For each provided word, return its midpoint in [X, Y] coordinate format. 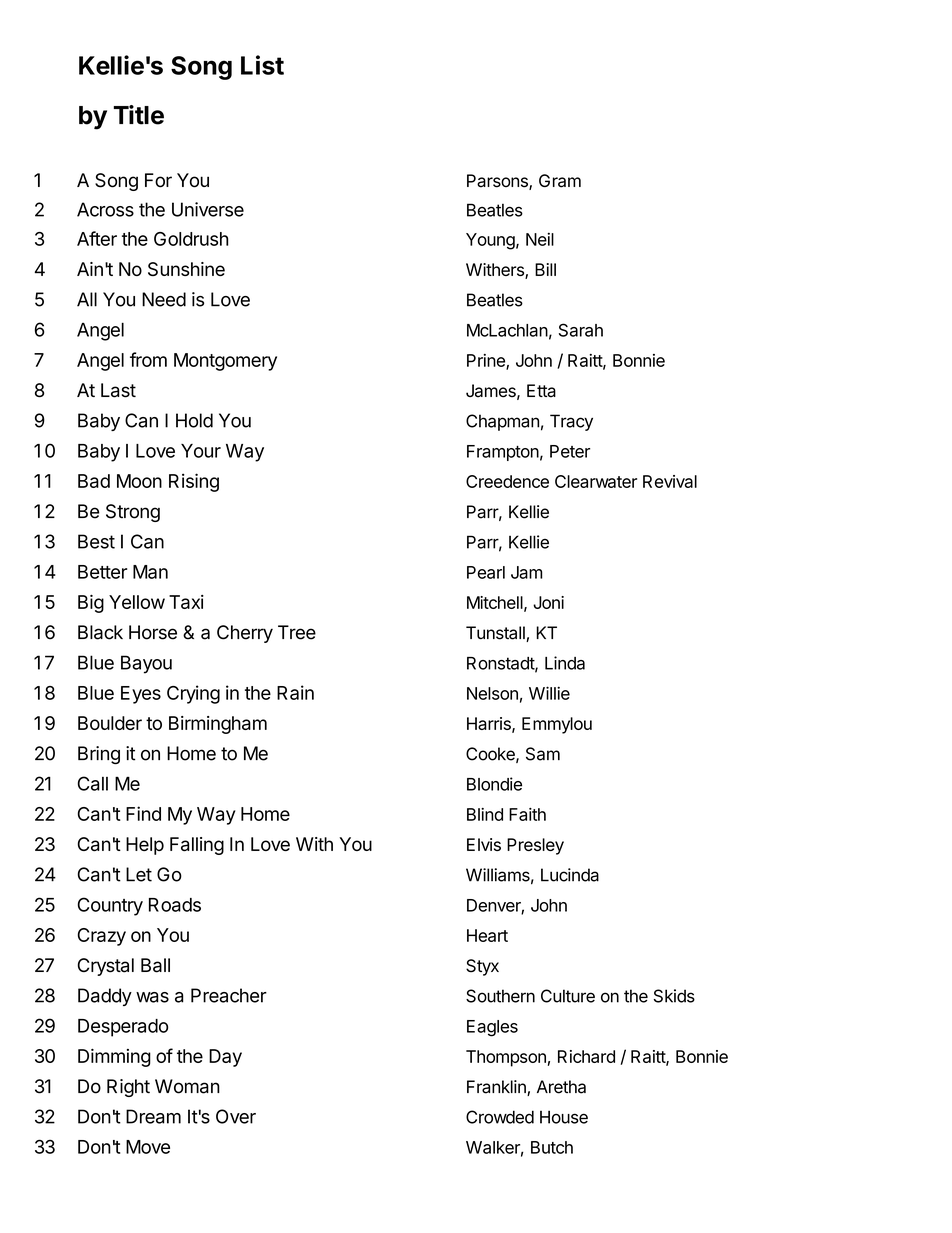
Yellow [137, 602]
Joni [548, 602]
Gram [560, 181]
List [262, 65]
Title [139, 115]
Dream [153, 1116]
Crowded [500, 1117]
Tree [297, 632]
